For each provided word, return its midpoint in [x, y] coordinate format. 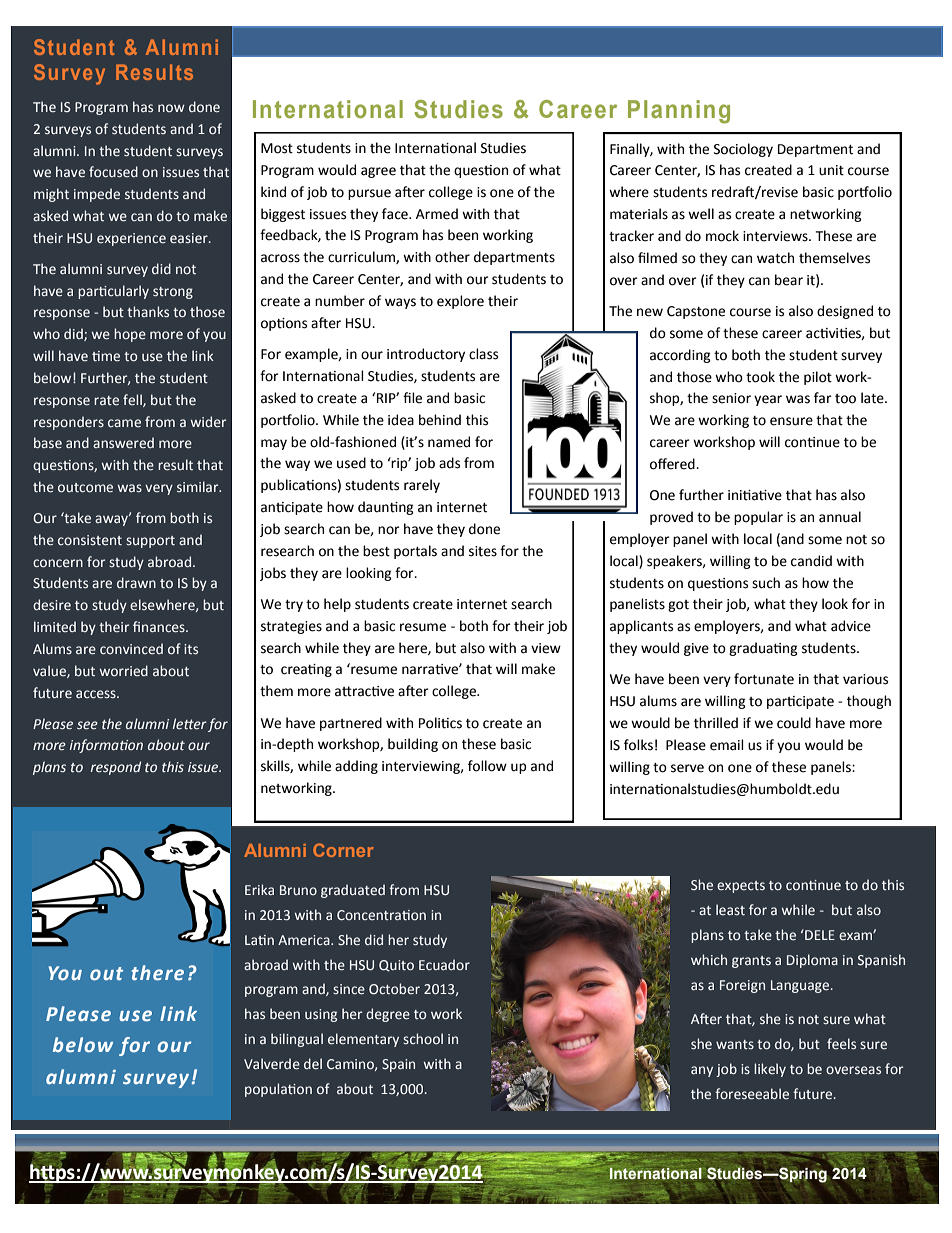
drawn [136, 582]
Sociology [743, 150]
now [171, 108]
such [766, 583]
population [278, 1090]
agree [378, 172]
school [423, 1038]
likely [770, 1070]
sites [483, 551]
